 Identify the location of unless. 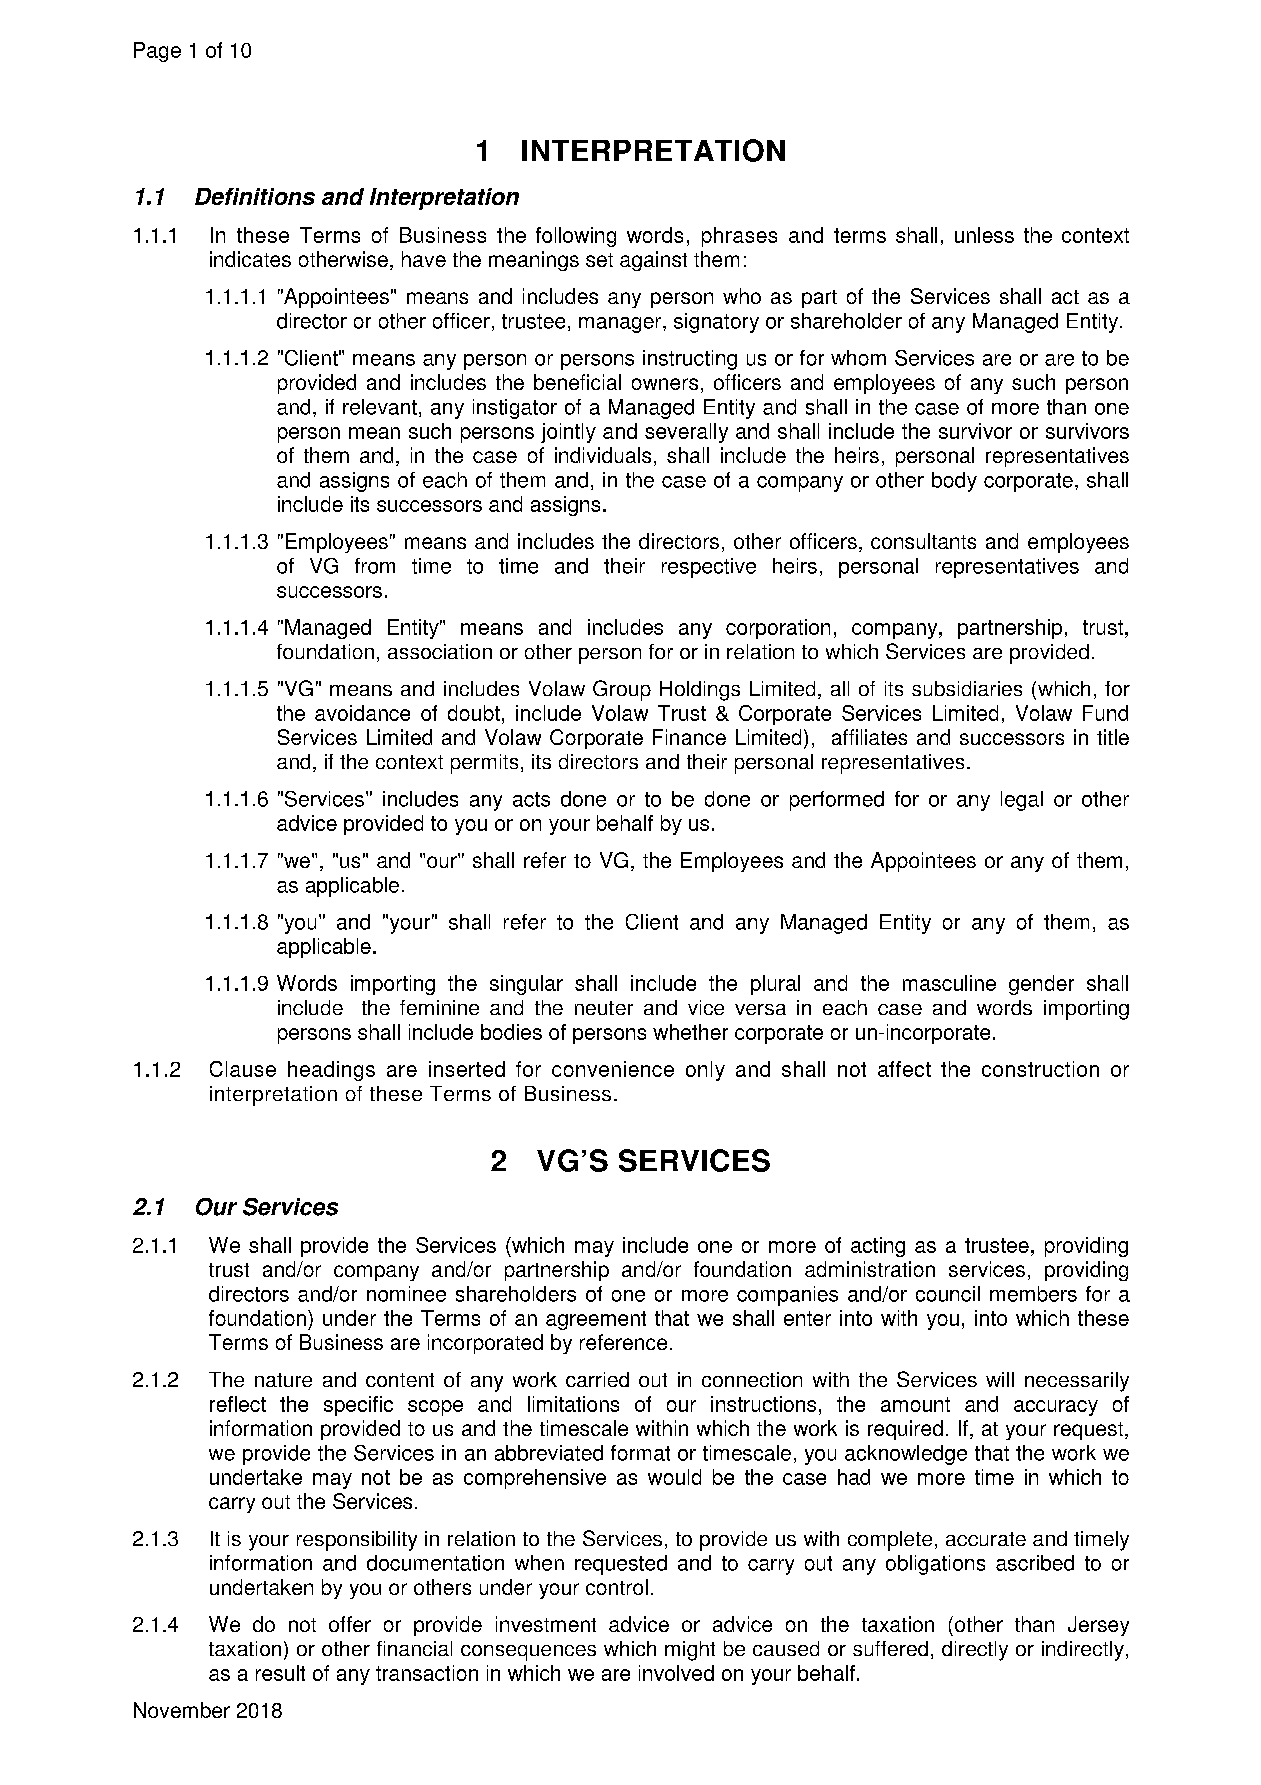
(984, 235).
